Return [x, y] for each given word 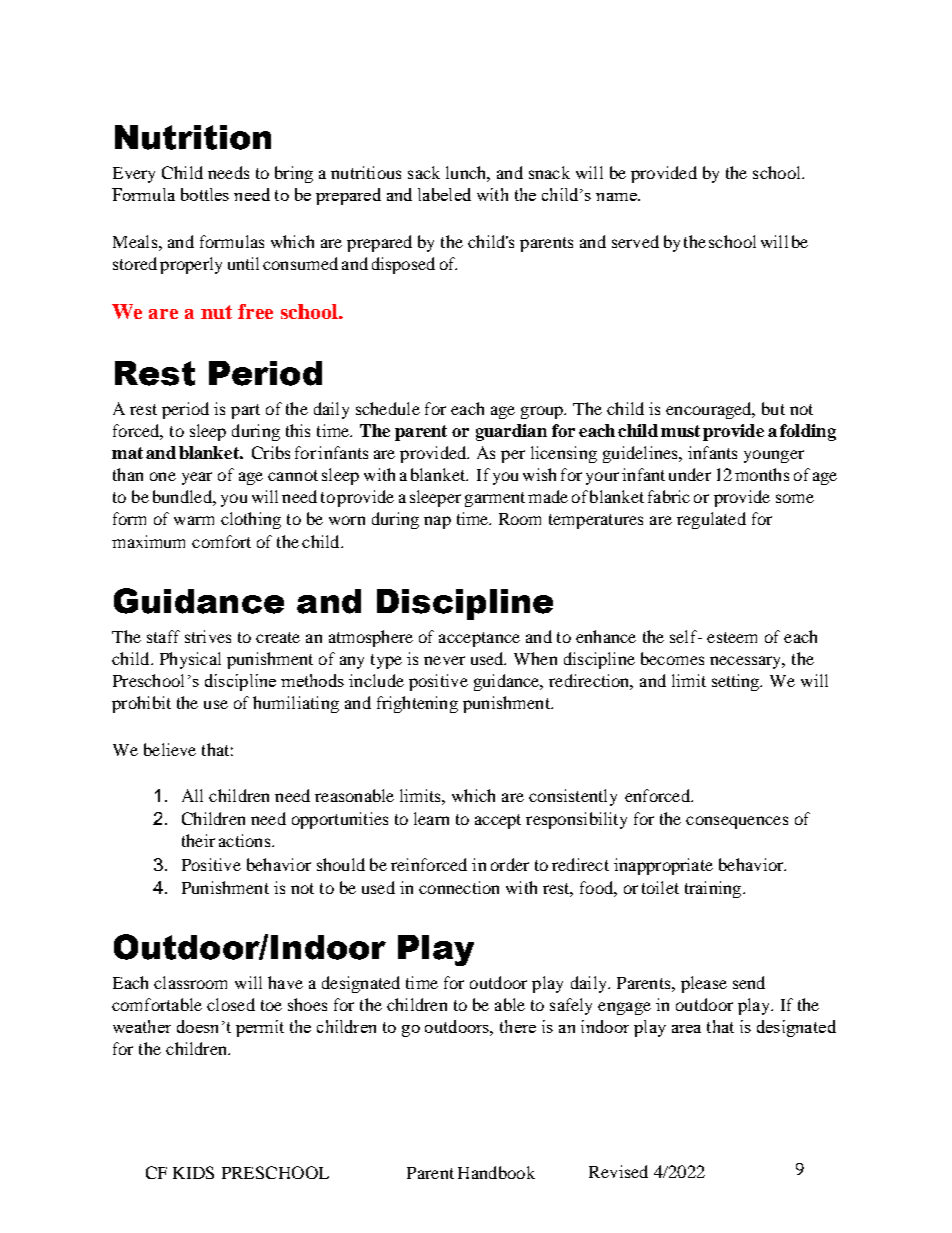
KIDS [193, 1172]
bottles [205, 194]
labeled [444, 194]
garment [495, 499]
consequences [737, 822]
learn [431, 818]
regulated [711, 520]
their [198, 840]
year [197, 478]
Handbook [496, 1172]
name [617, 197]
